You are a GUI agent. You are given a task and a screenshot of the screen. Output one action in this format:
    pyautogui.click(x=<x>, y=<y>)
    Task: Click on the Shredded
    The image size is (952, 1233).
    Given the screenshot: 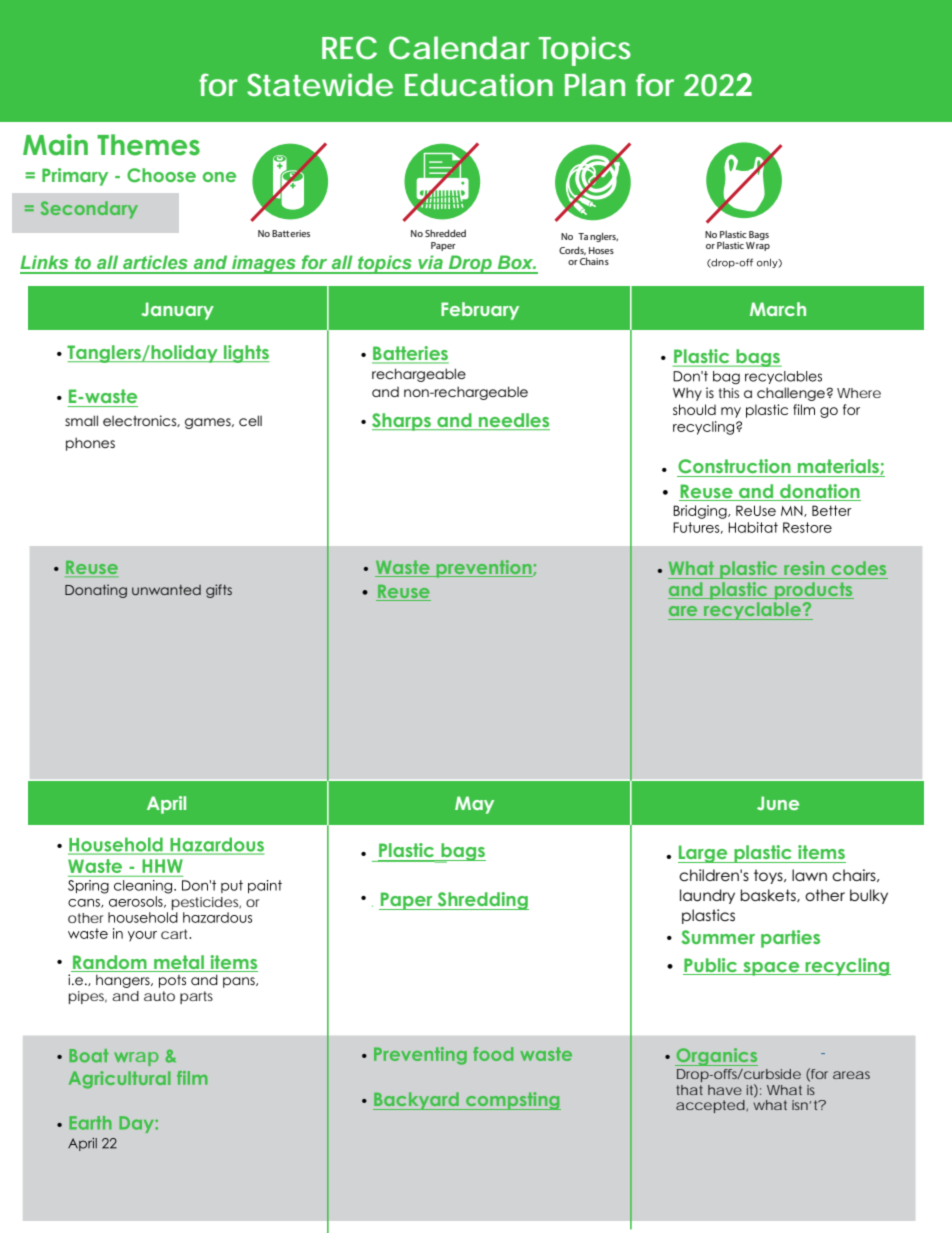 What is the action you would take?
    pyautogui.click(x=445, y=233)
